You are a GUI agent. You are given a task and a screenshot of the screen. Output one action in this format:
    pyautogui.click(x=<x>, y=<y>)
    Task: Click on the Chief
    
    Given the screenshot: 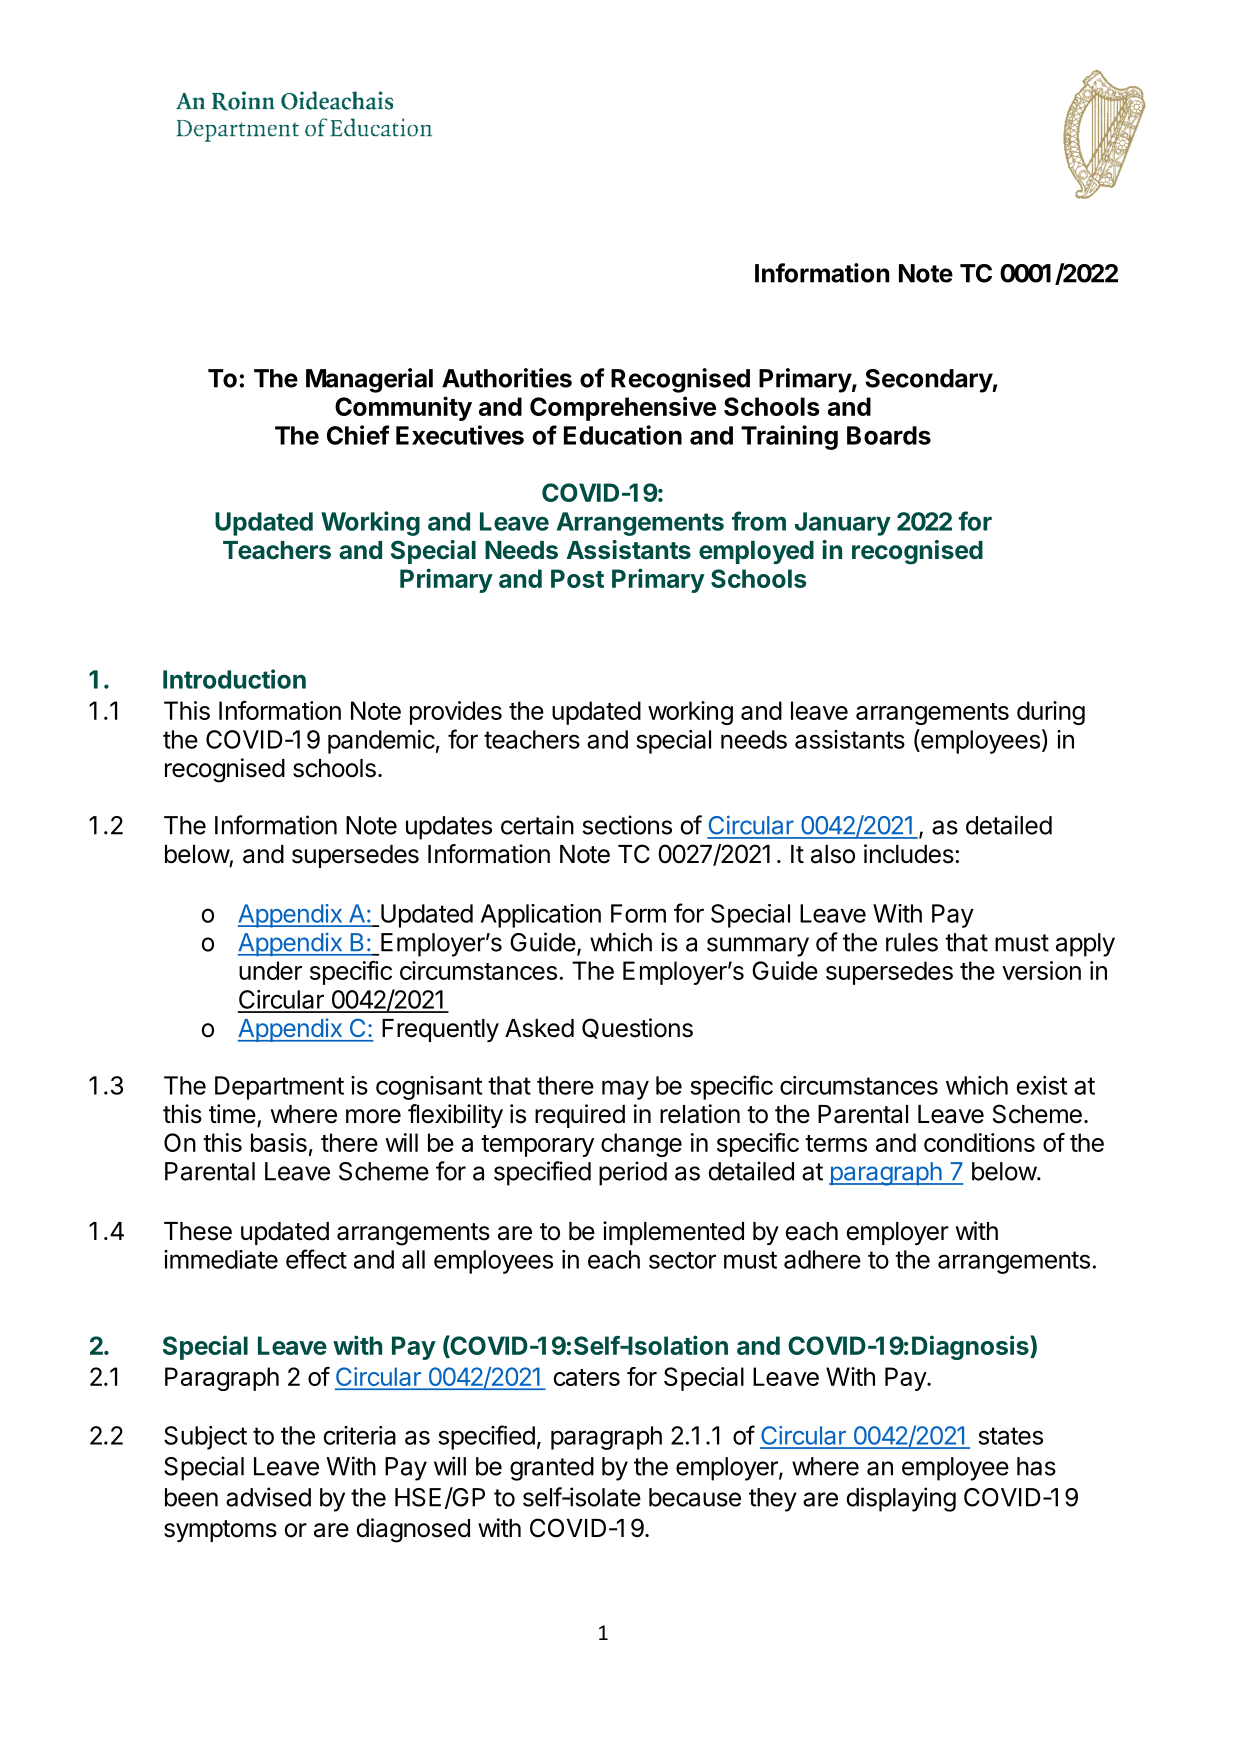 What is the action you would take?
    pyautogui.click(x=358, y=435)
